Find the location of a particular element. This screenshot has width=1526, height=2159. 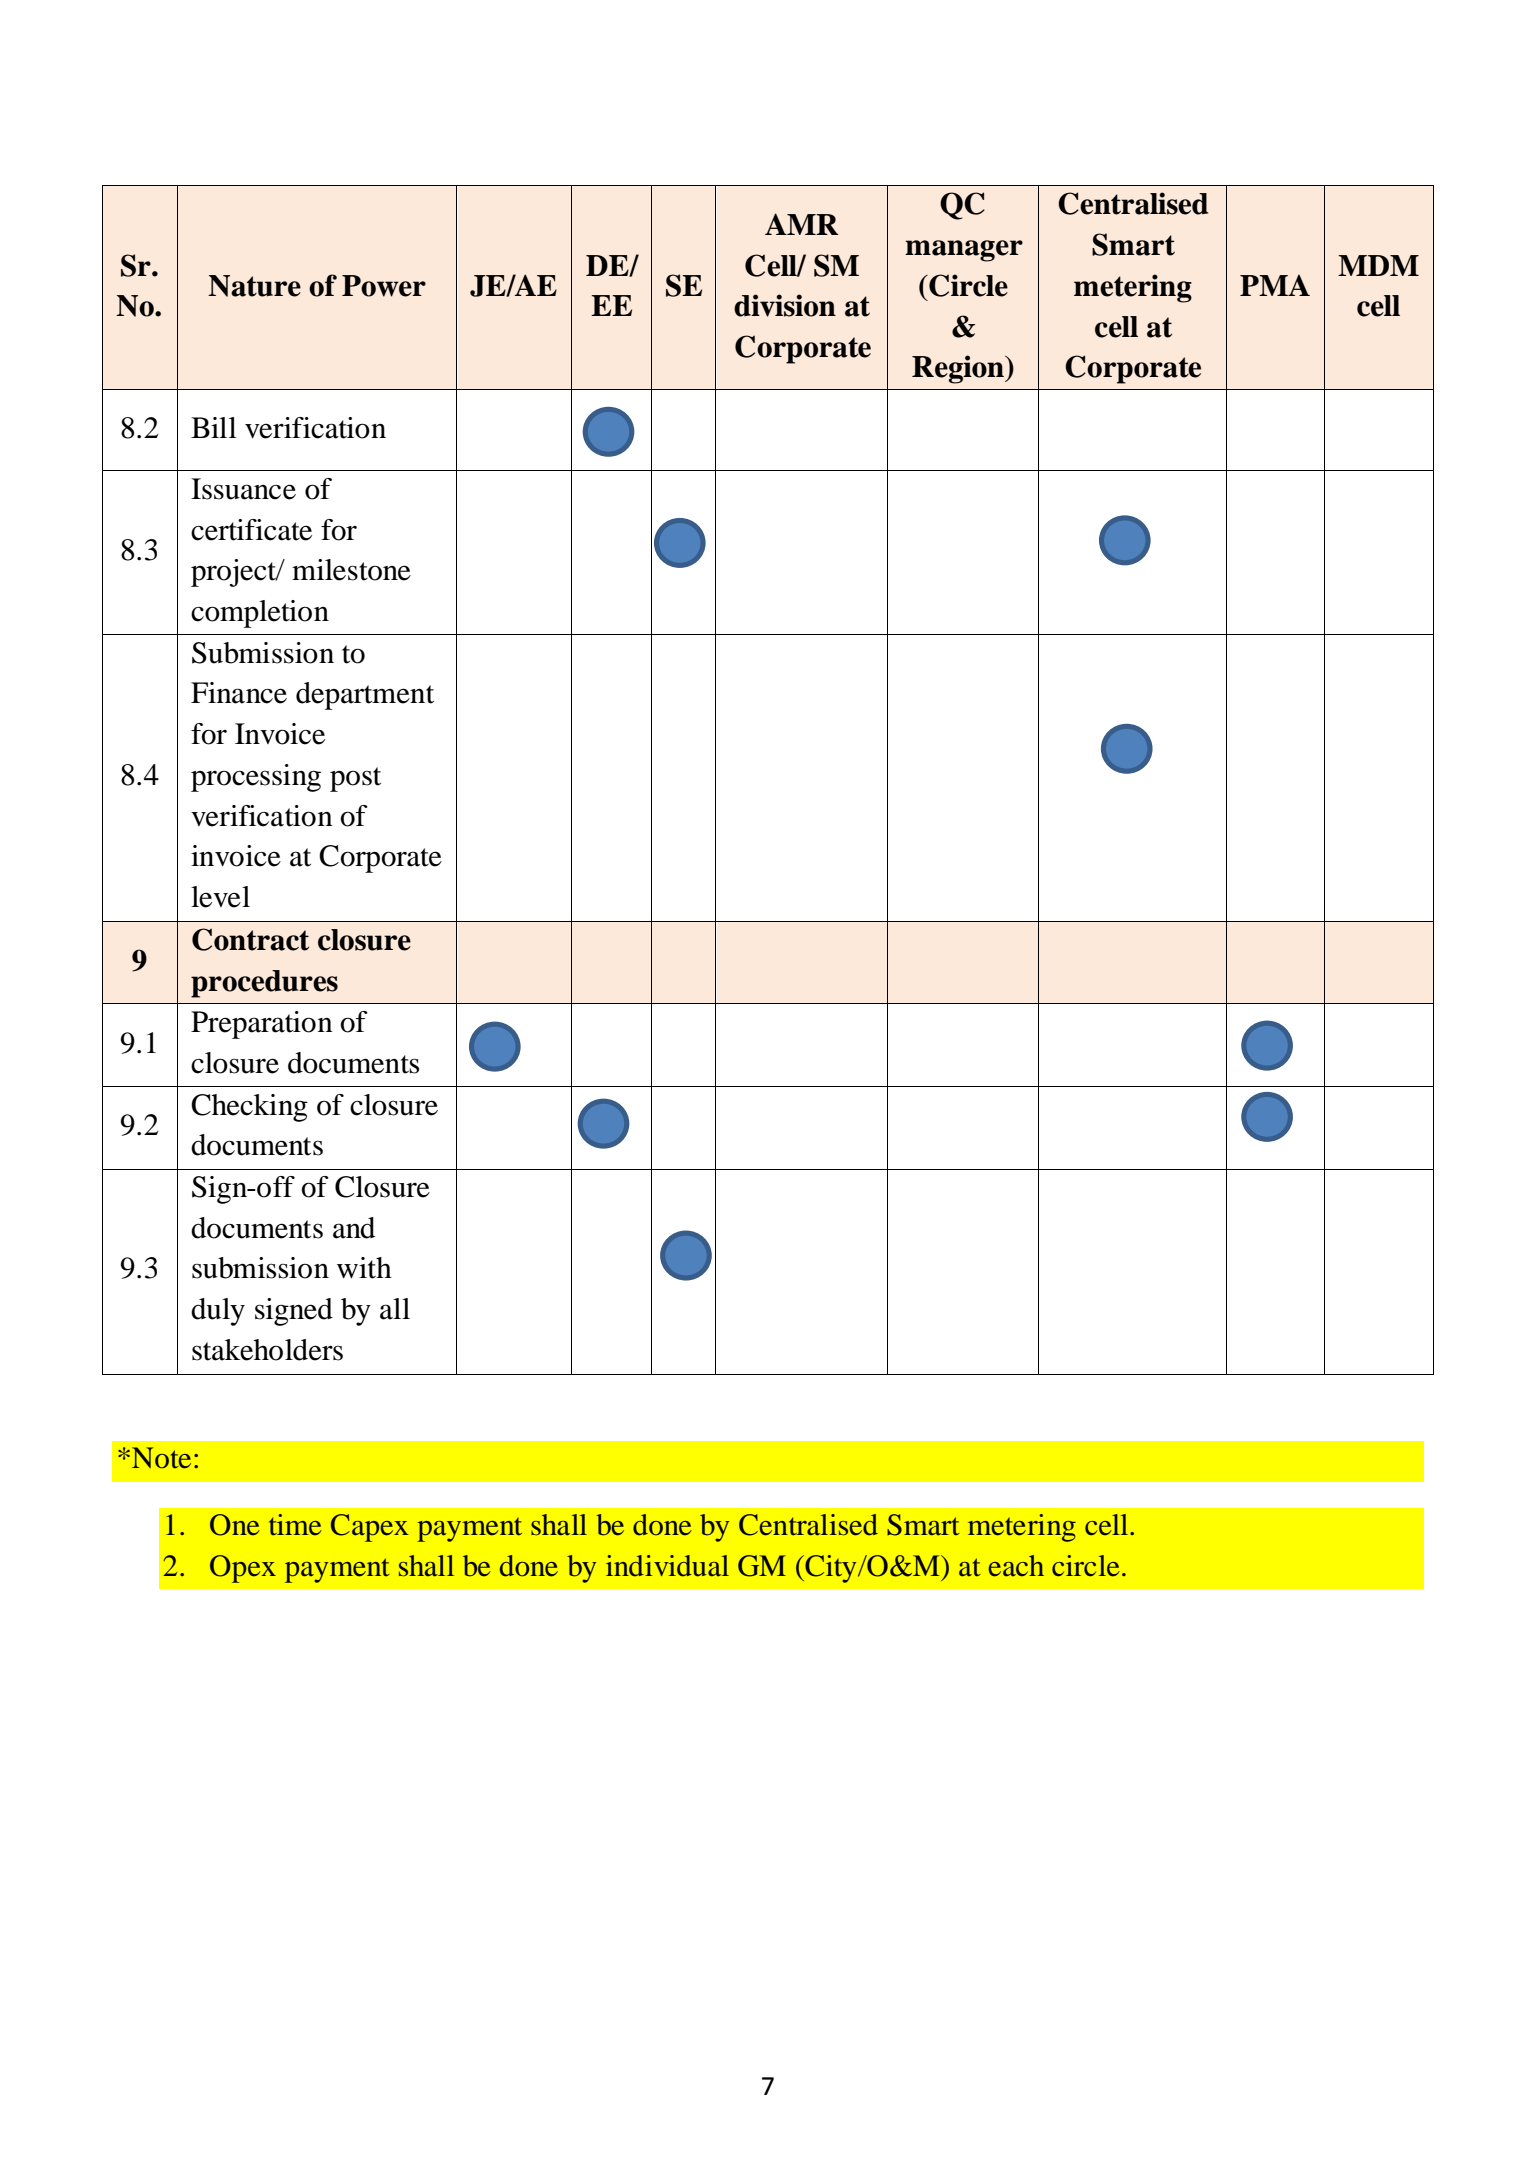

department is located at coordinates (365, 696).
